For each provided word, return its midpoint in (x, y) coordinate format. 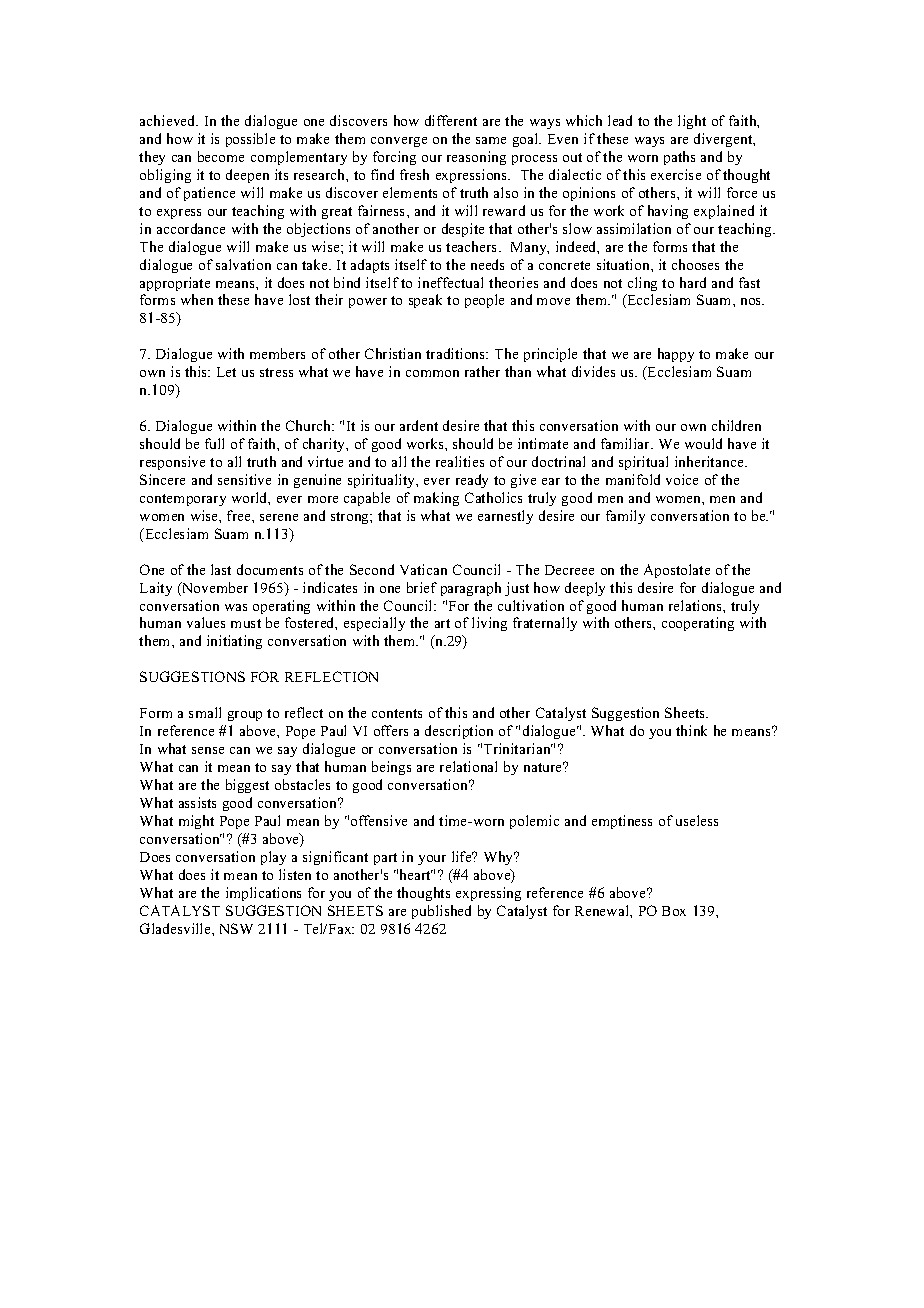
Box (674, 911)
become (221, 156)
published (441, 912)
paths (679, 158)
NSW (236, 928)
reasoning (476, 158)
